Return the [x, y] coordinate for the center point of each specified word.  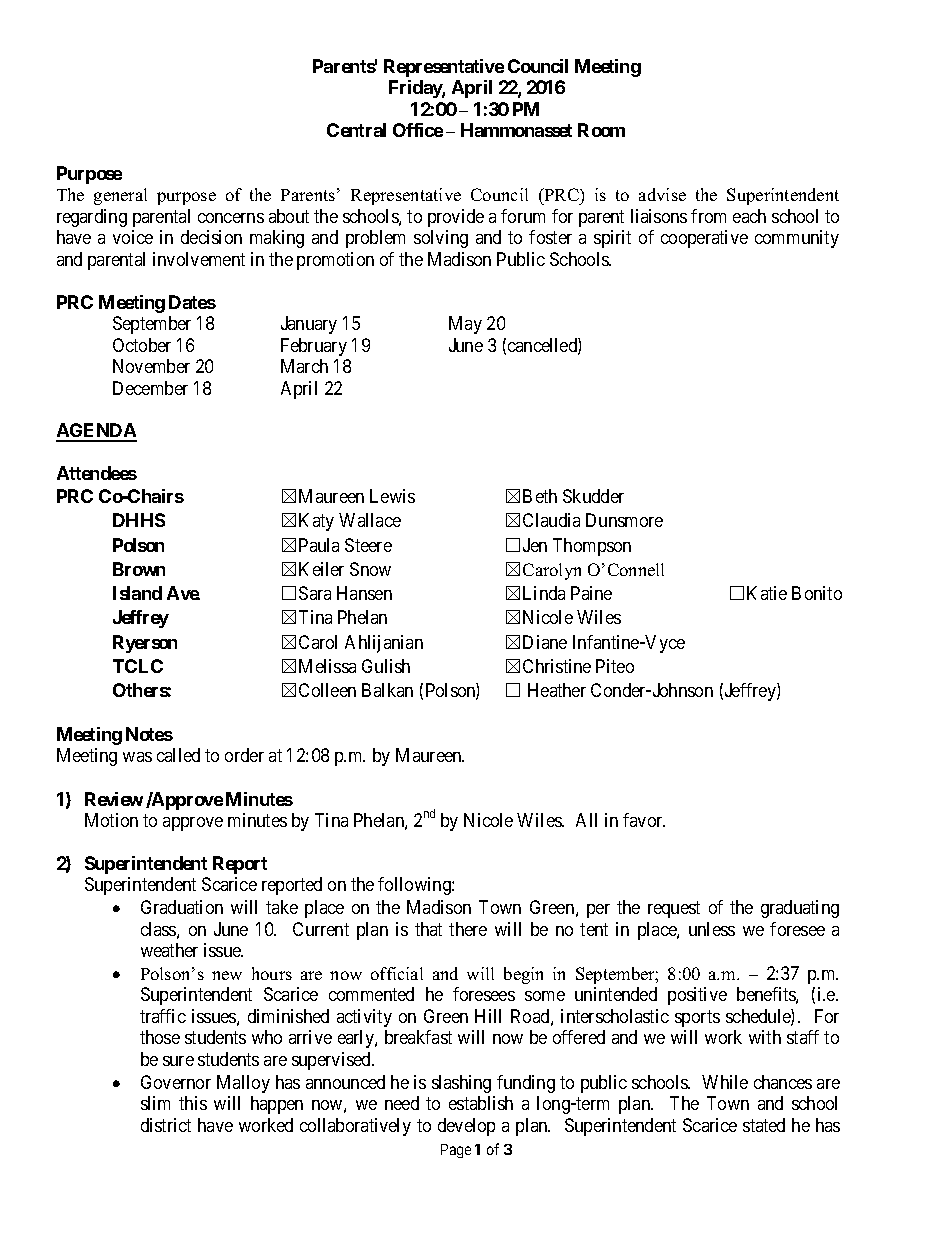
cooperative [704, 239]
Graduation [182, 907]
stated [764, 1125]
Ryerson [145, 644]
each [749, 216]
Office [418, 130]
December [150, 388]
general [120, 196]
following [415, 886]
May [465, 325]
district [166, 1125]
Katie [767, 593]
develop [466, 1127]
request [674, 909]
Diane [545, 642]
